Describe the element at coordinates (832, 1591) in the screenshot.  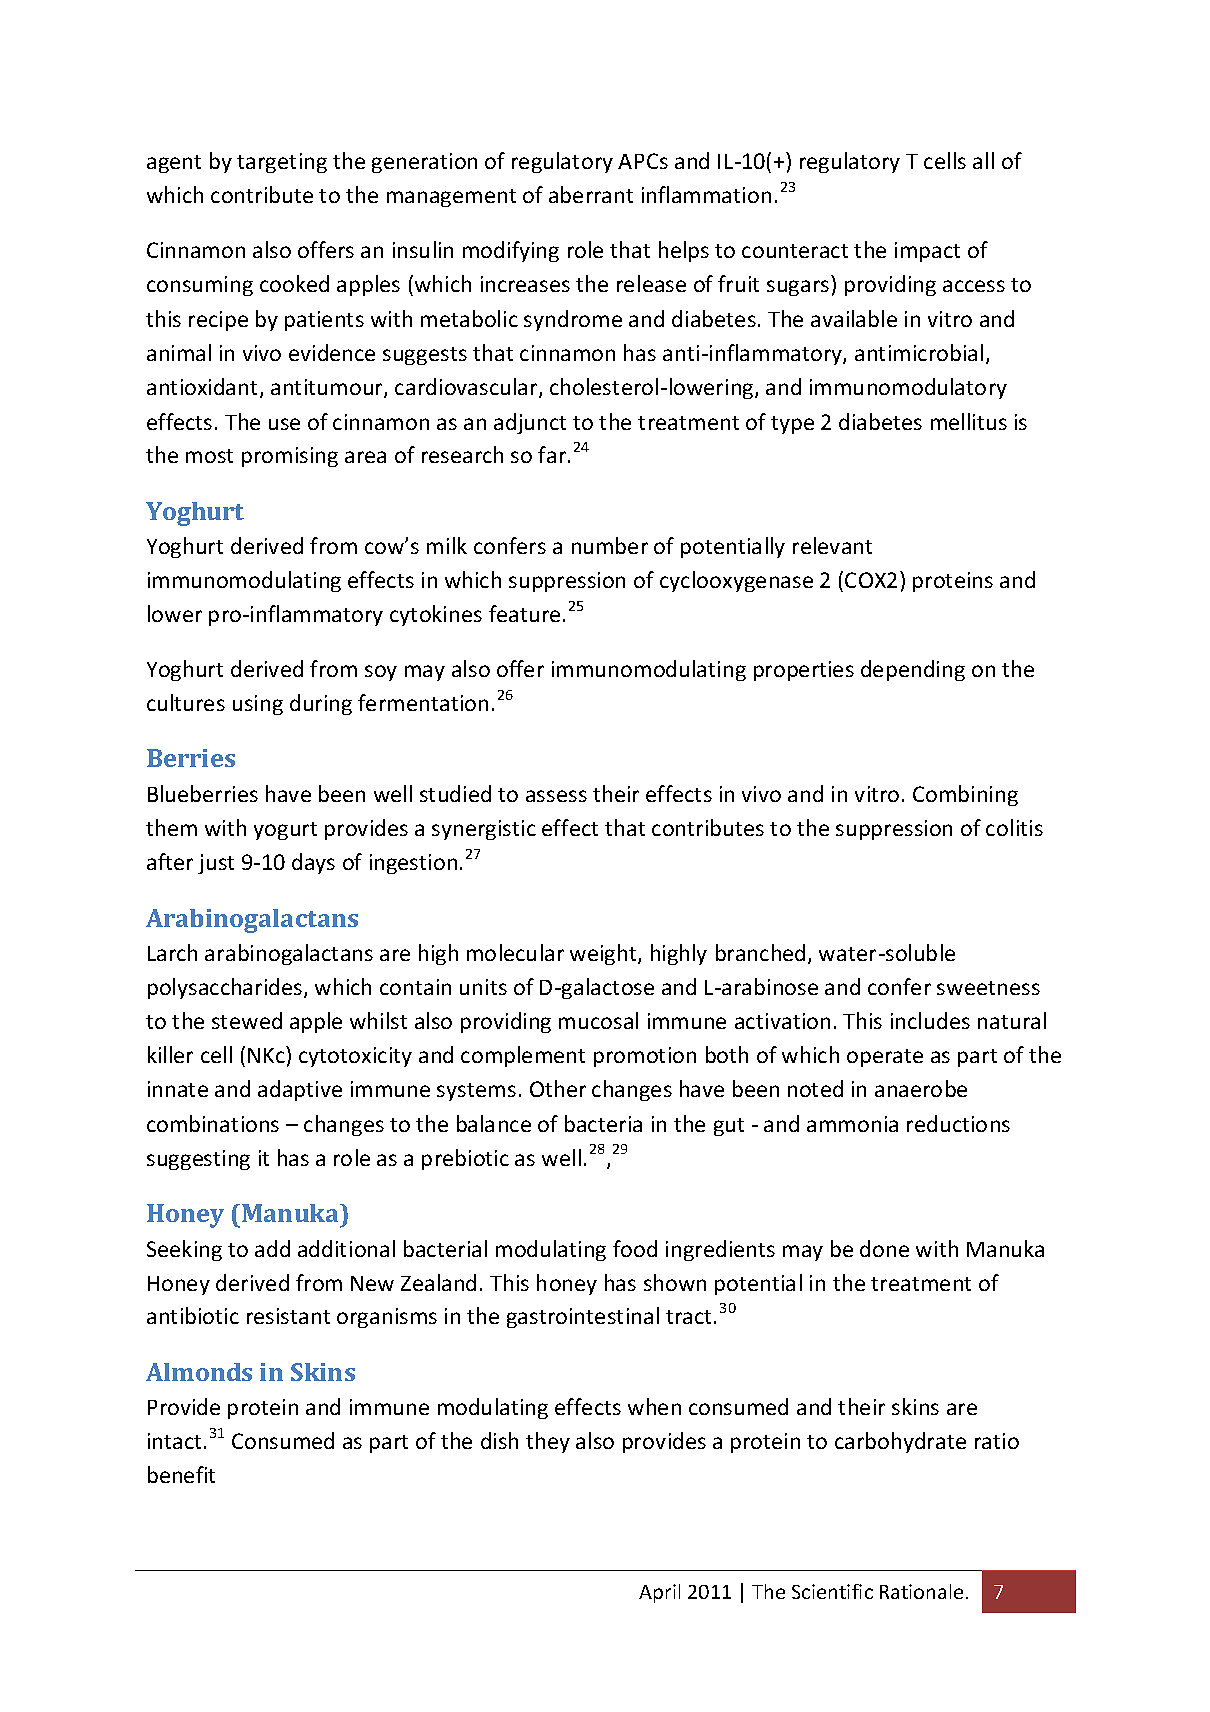
I see `Scientific` at that location.
